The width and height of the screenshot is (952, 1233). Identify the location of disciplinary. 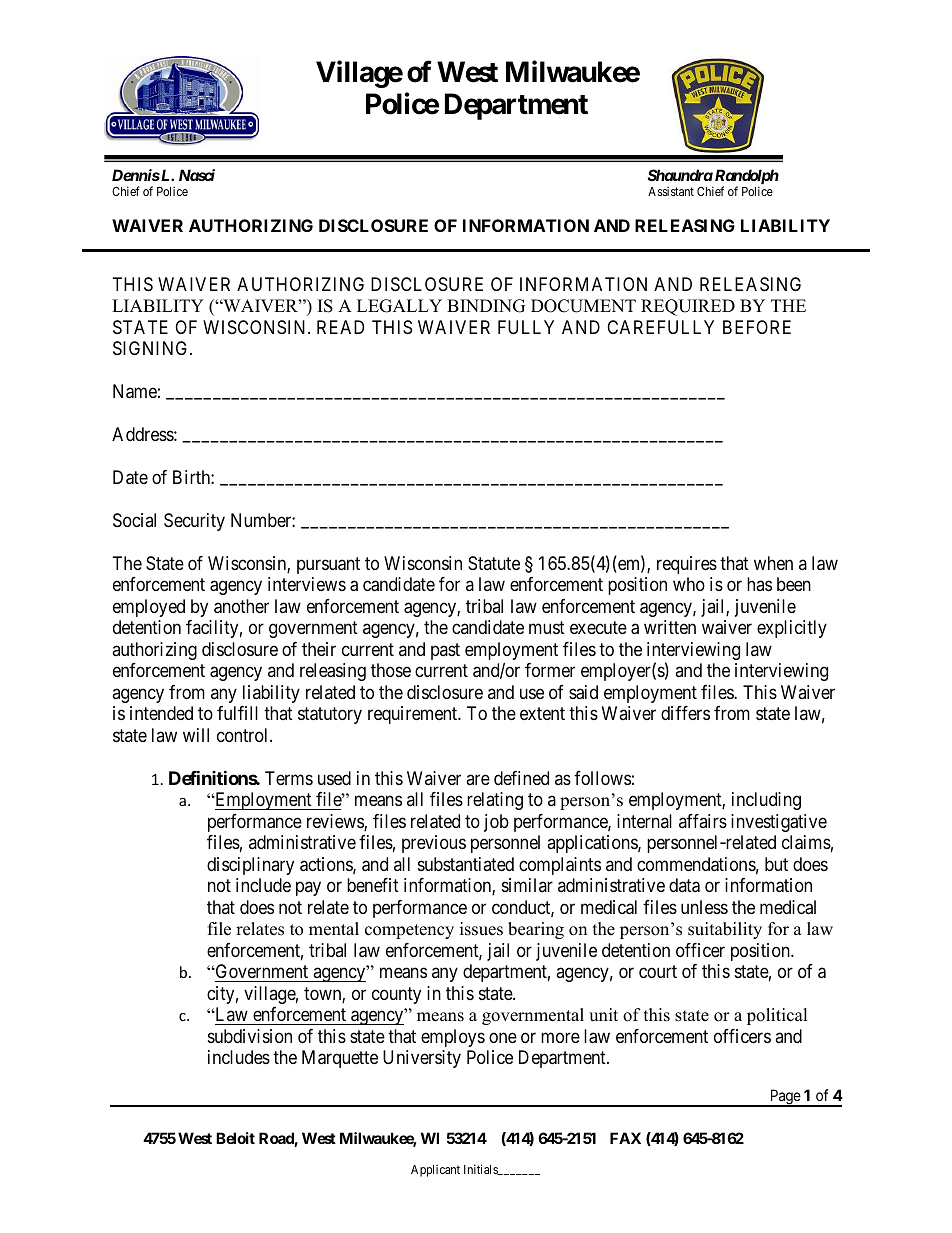
(250, 866).
